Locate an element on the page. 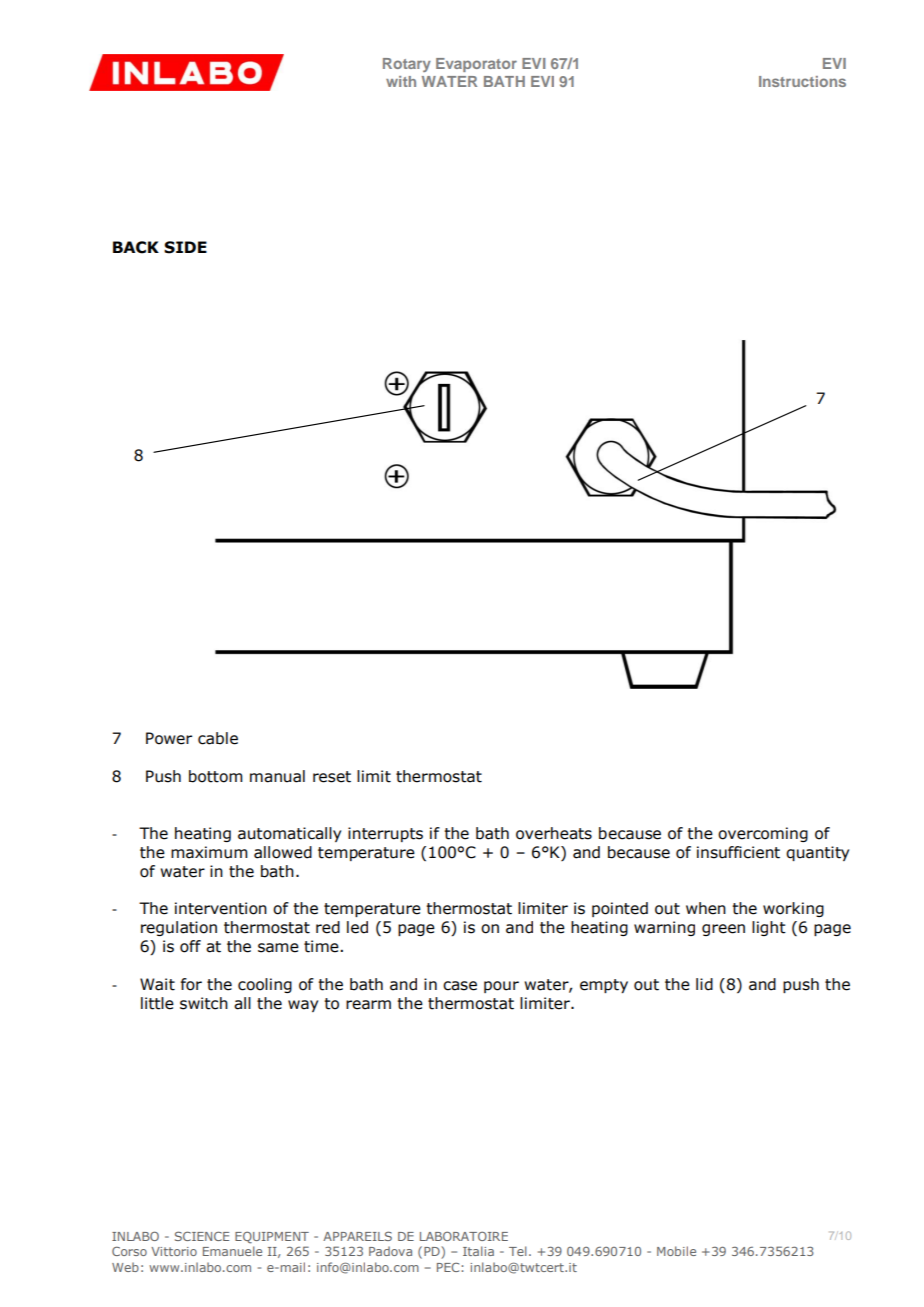  SCIENCE is located at coordinates (202, 1236).
